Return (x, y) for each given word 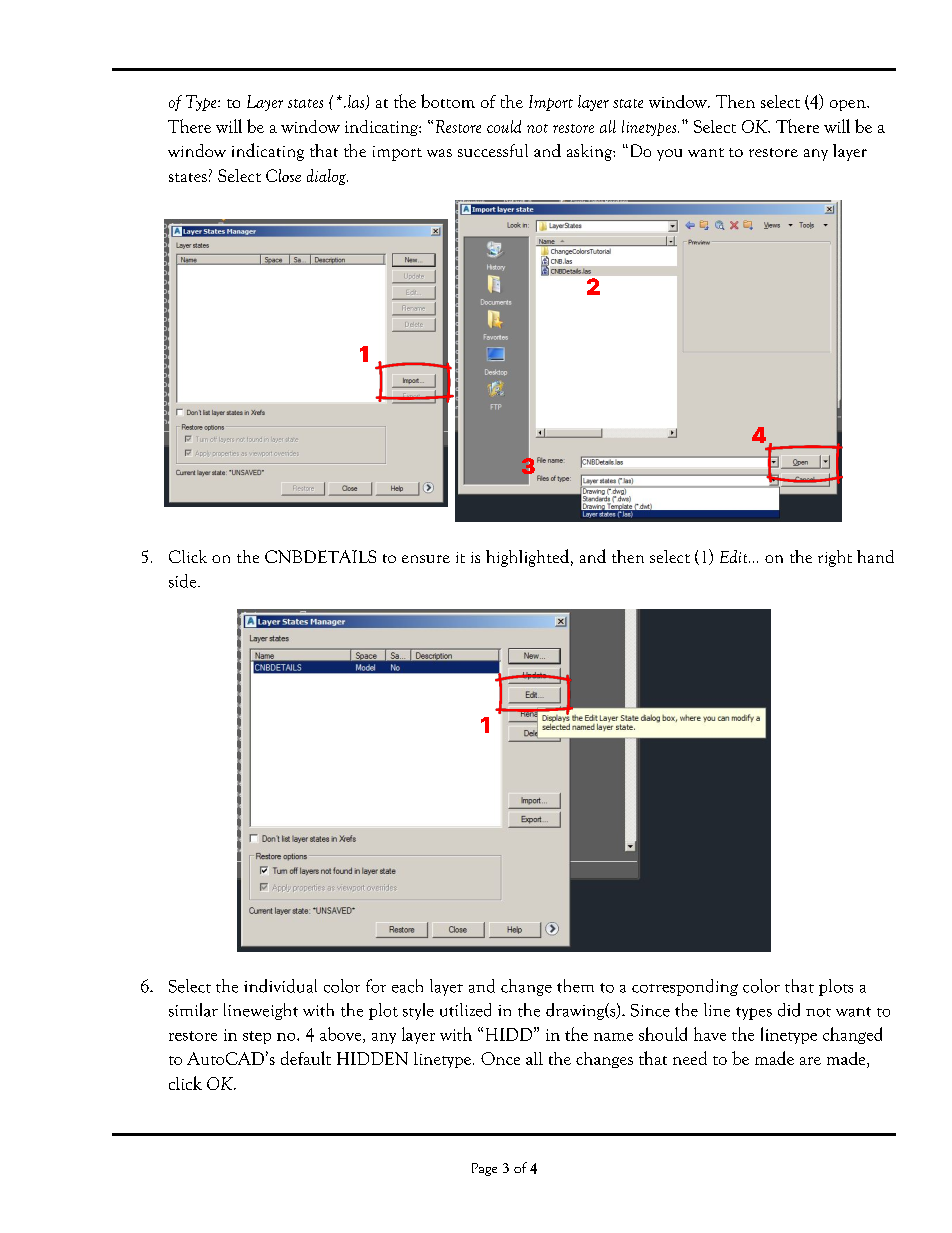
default (306, 1058)
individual (280, 986)
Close (283, 175)
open (849, 105)
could (504, 126)
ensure (426, 559)
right (835, 558)
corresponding (685, 987)
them (575, 986)
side (184, 581)
